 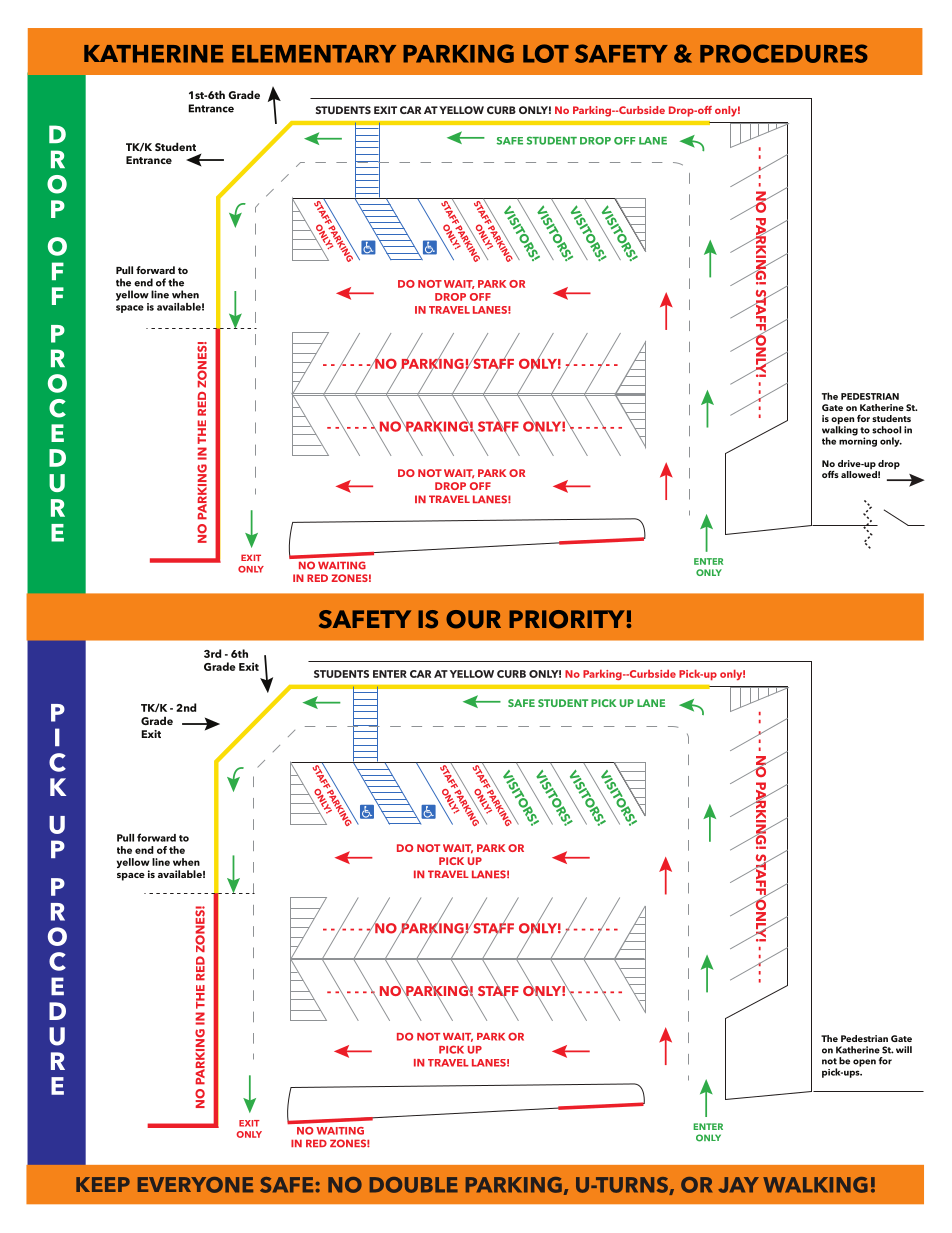 I want to click on will, so click(x=904, y=1049).
